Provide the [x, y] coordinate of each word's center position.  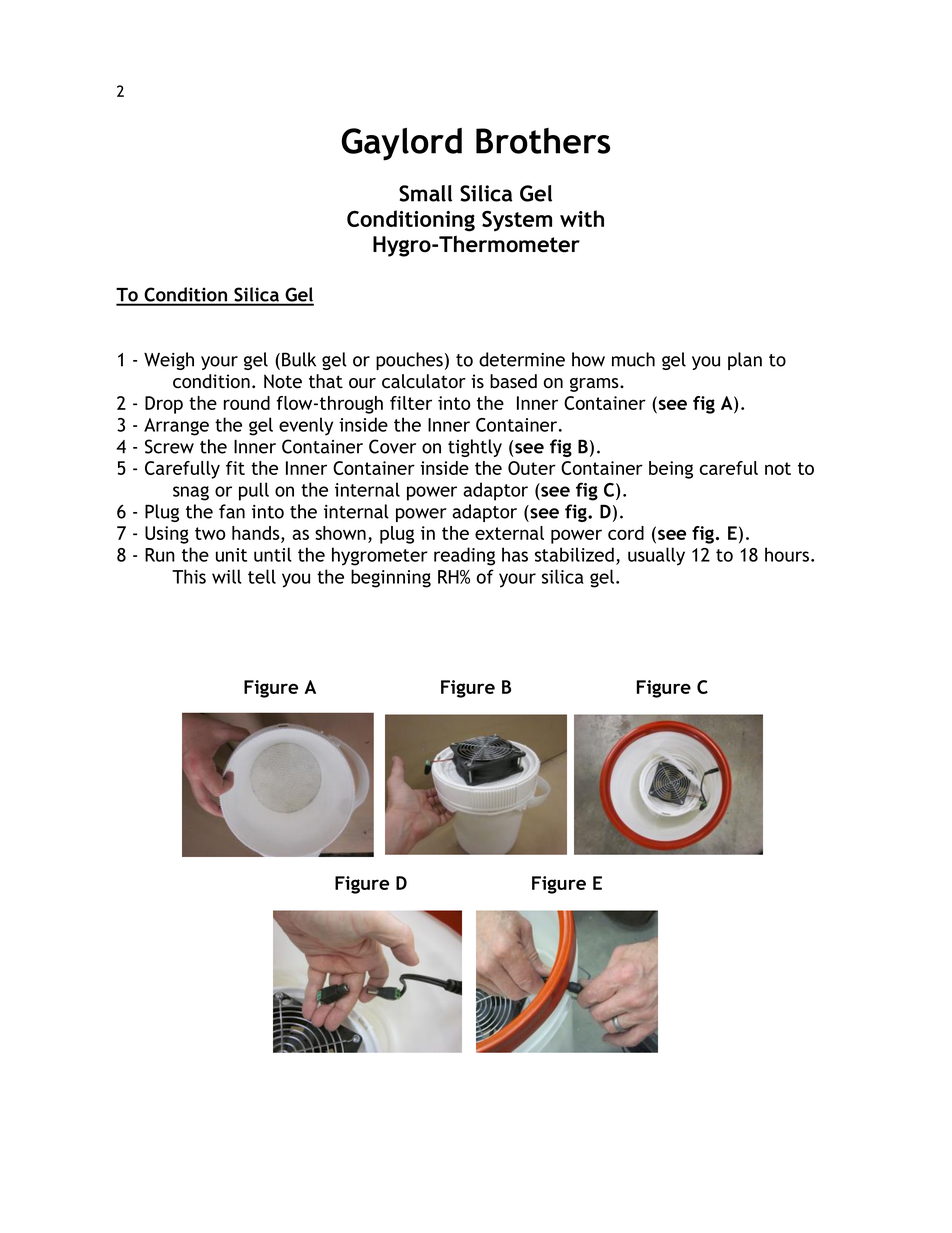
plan [745, 361]
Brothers [543, 141]
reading [464, 556]
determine [522, 359]
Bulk [299, 359]
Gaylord [402, 144]
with [582, 218]
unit [231, 555]
